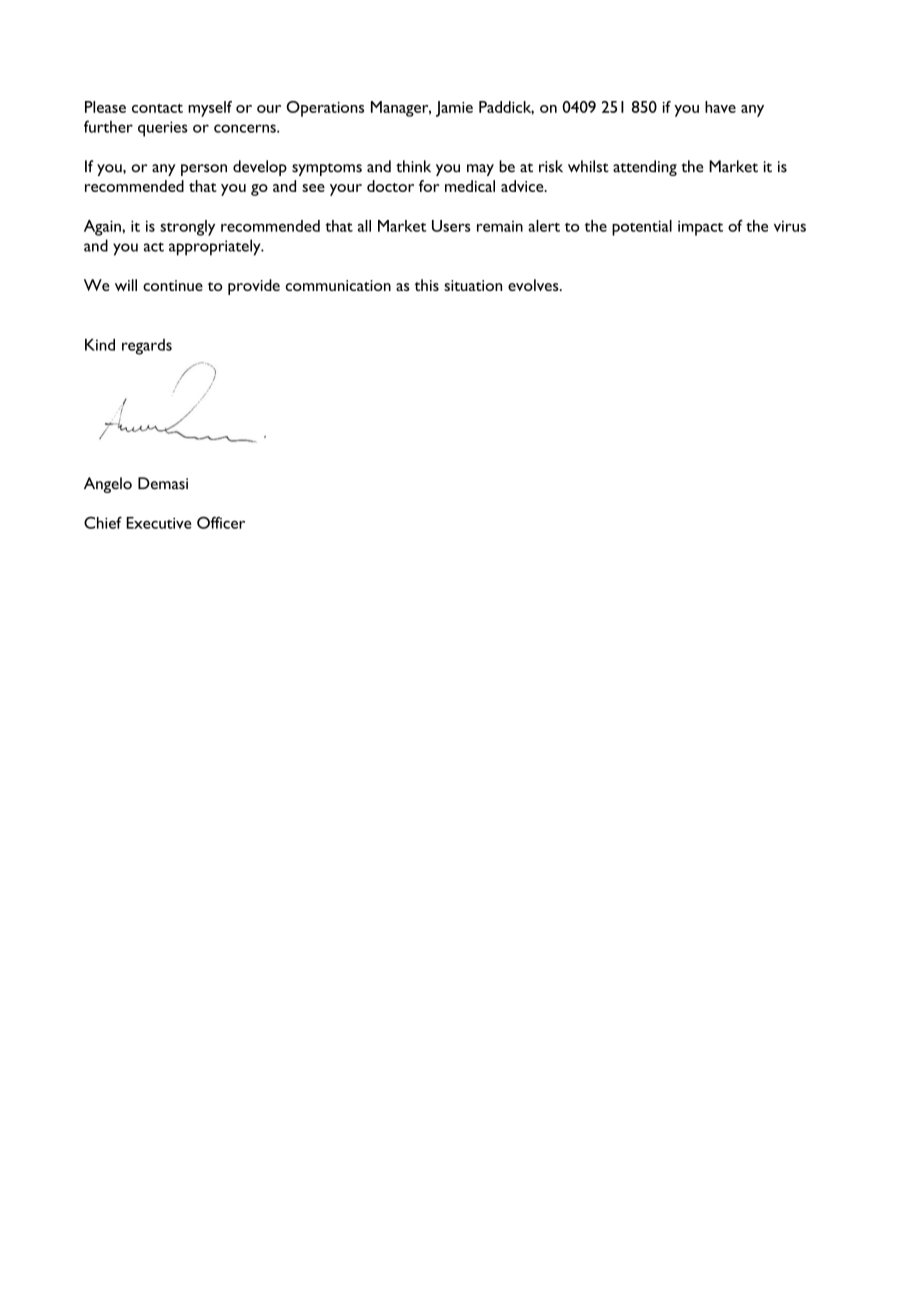  What do you see at coordinates (163, 129) in the page?
I see `queries` at bounding box center [163, 129].
